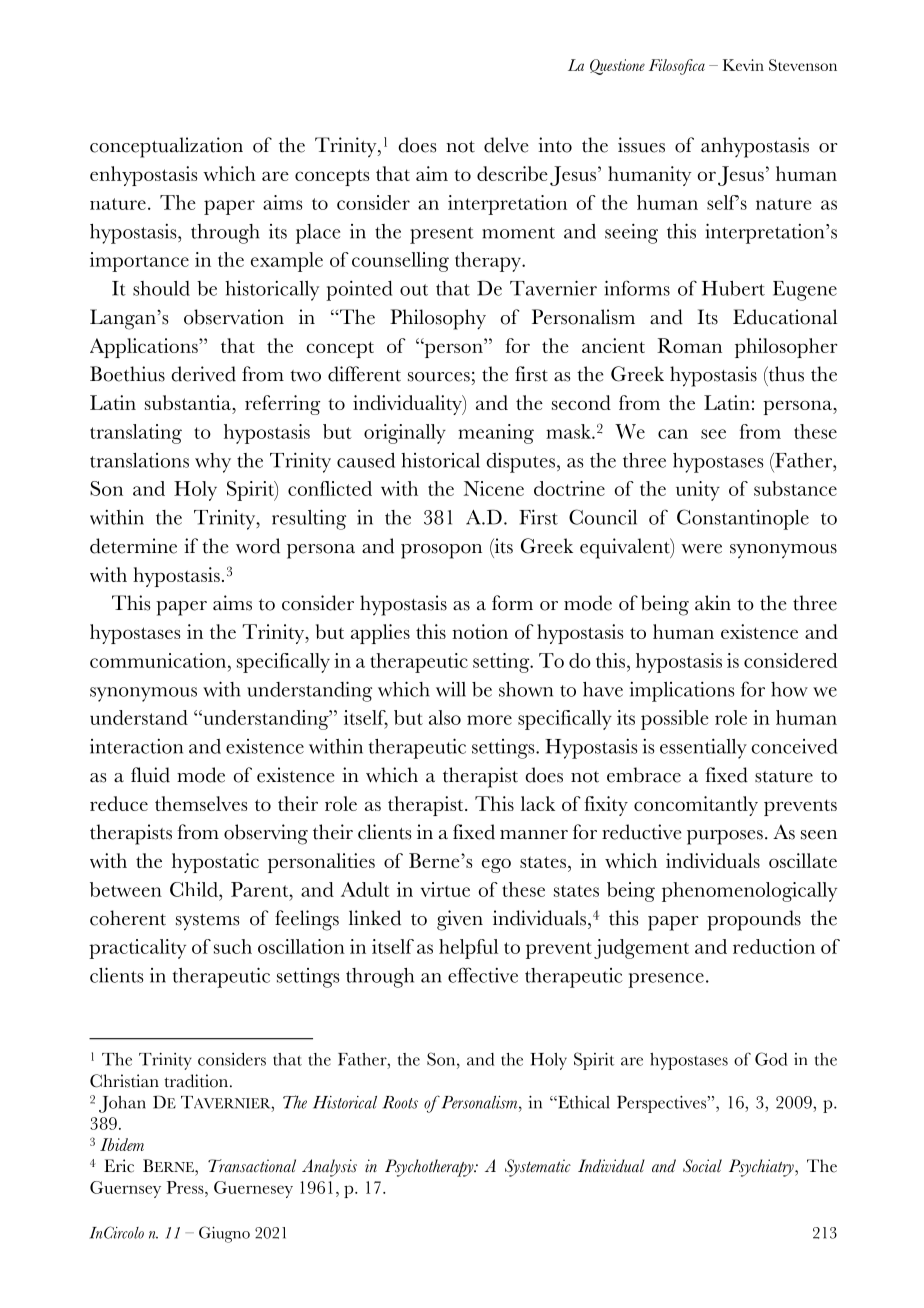 Image resolution: width=924 pixels, height=1308 pixels. Describe the element at coordinates (494, 488) in the document. I see `Nicene` at that location.
